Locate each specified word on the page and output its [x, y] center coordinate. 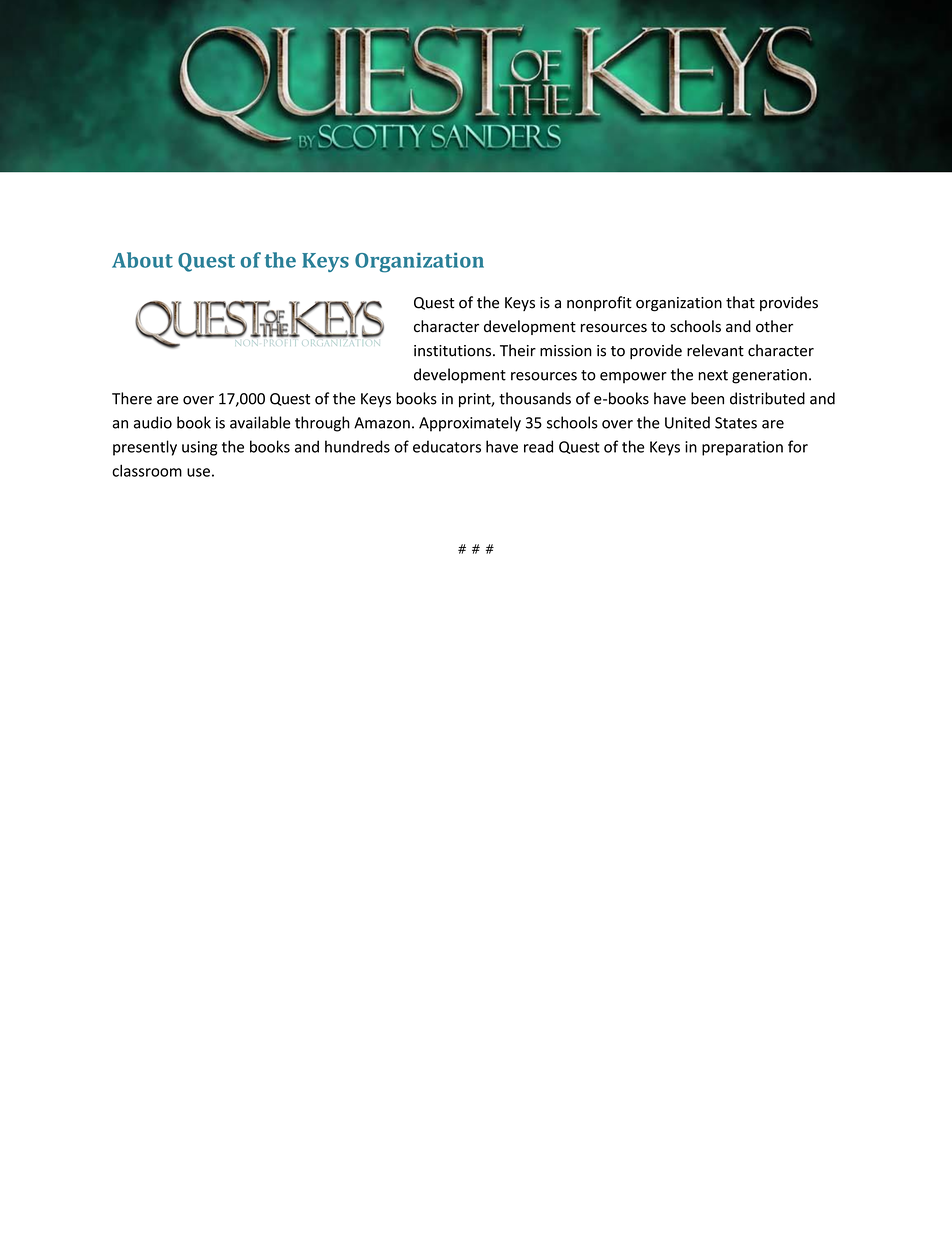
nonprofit [599, 303]
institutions [454, 351]
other [774, 326]
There [132, 398]
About [142, 260]
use [198, 472]
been [707, 398]
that [740, 302]
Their [518, 350]
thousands [535, 398]
